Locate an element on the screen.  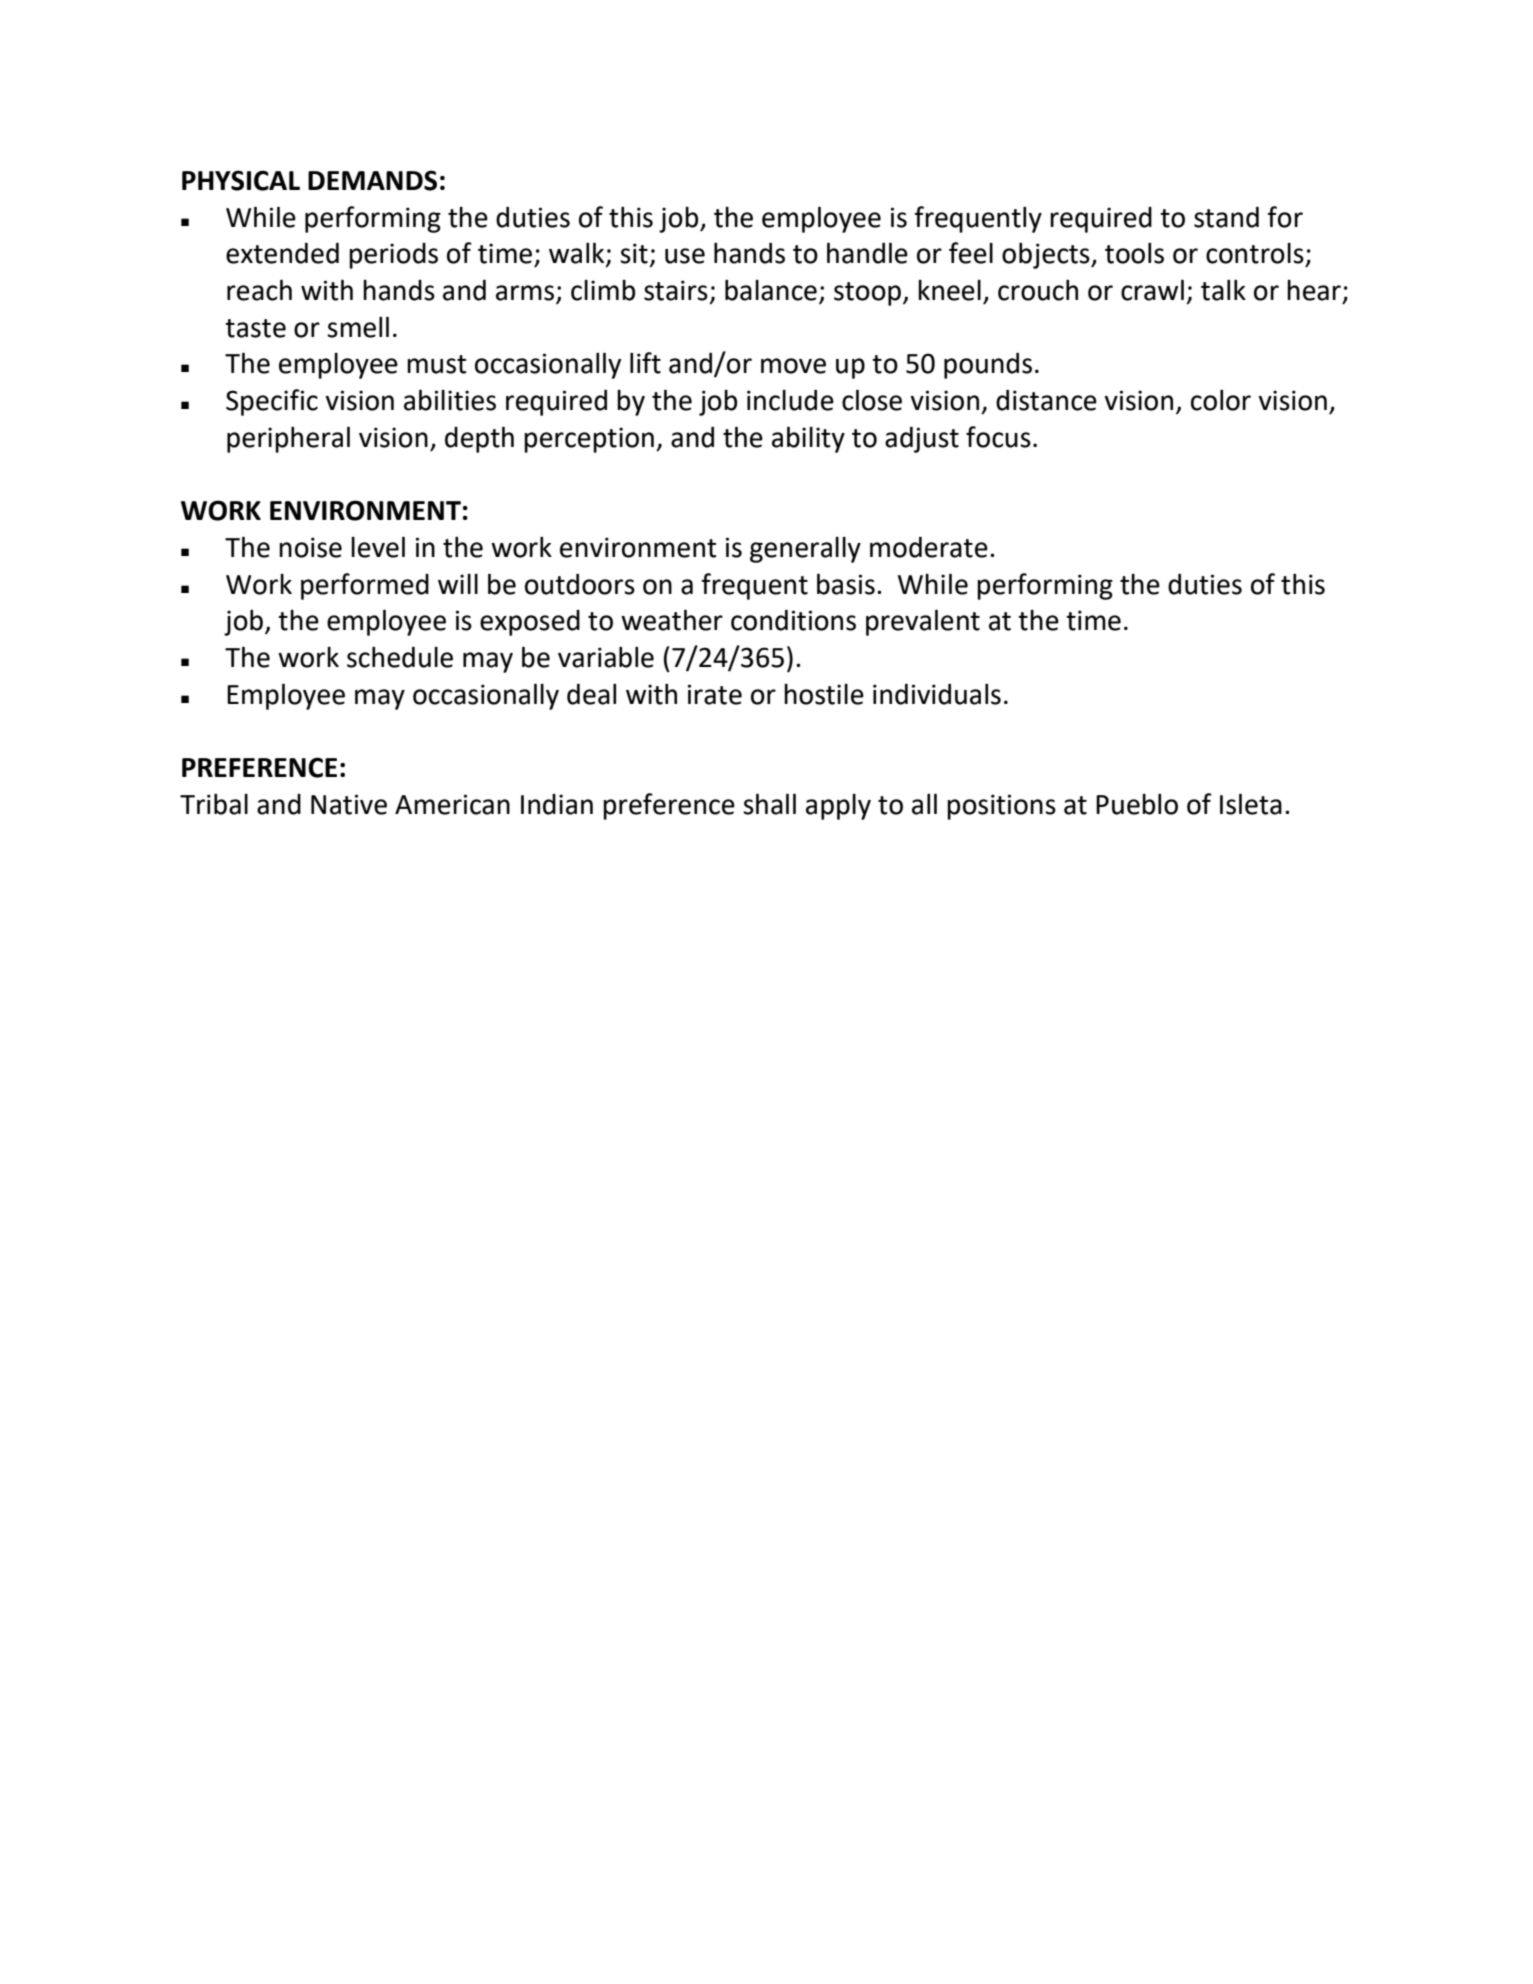
shall is located at coordinates (769, 804).
